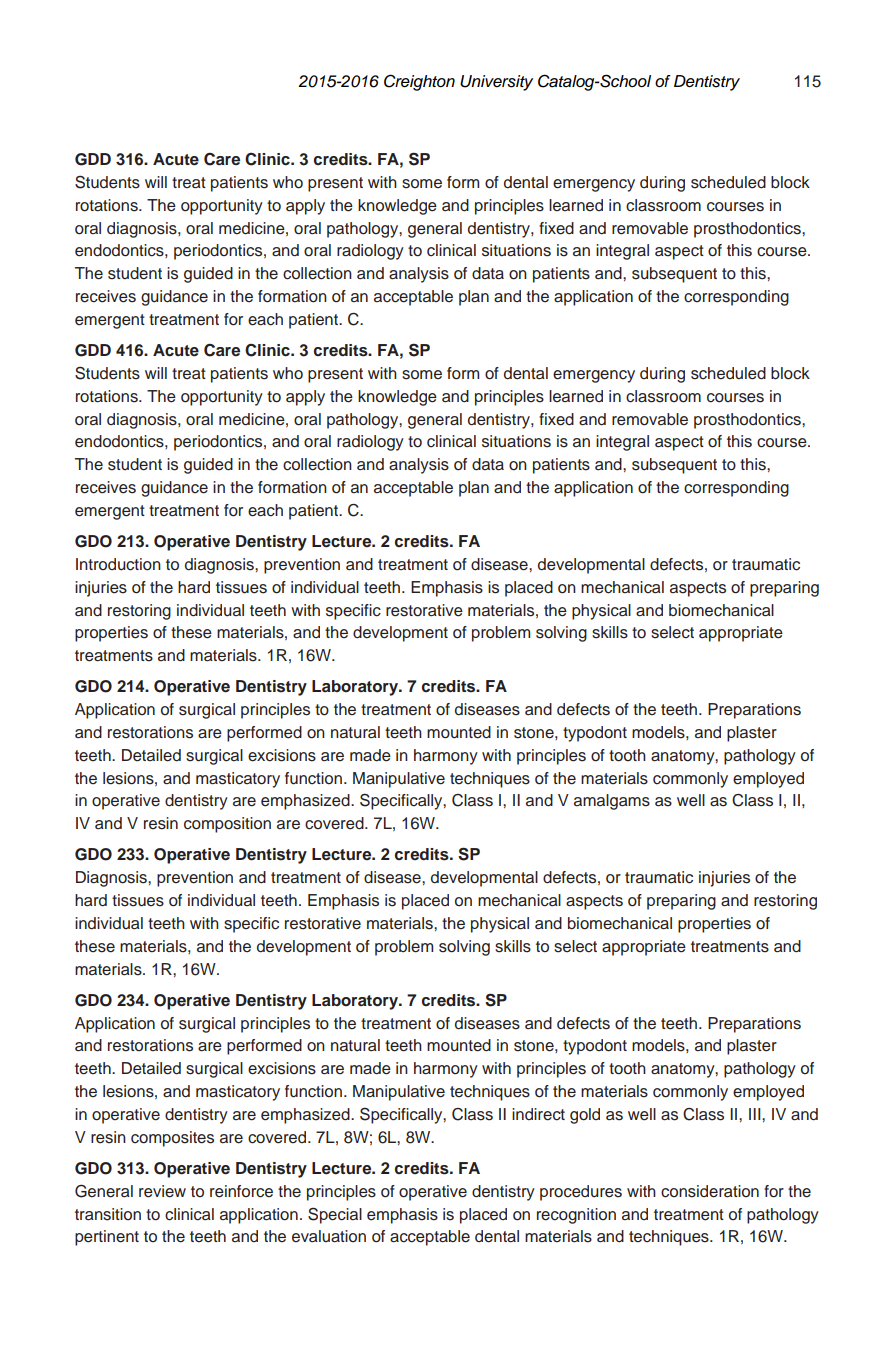 The width and height of the screenshot is (896, 1345). What do you see at coordinates (496, 83) in the screenshot?
I see `University` at bounding box center [496, 83].
